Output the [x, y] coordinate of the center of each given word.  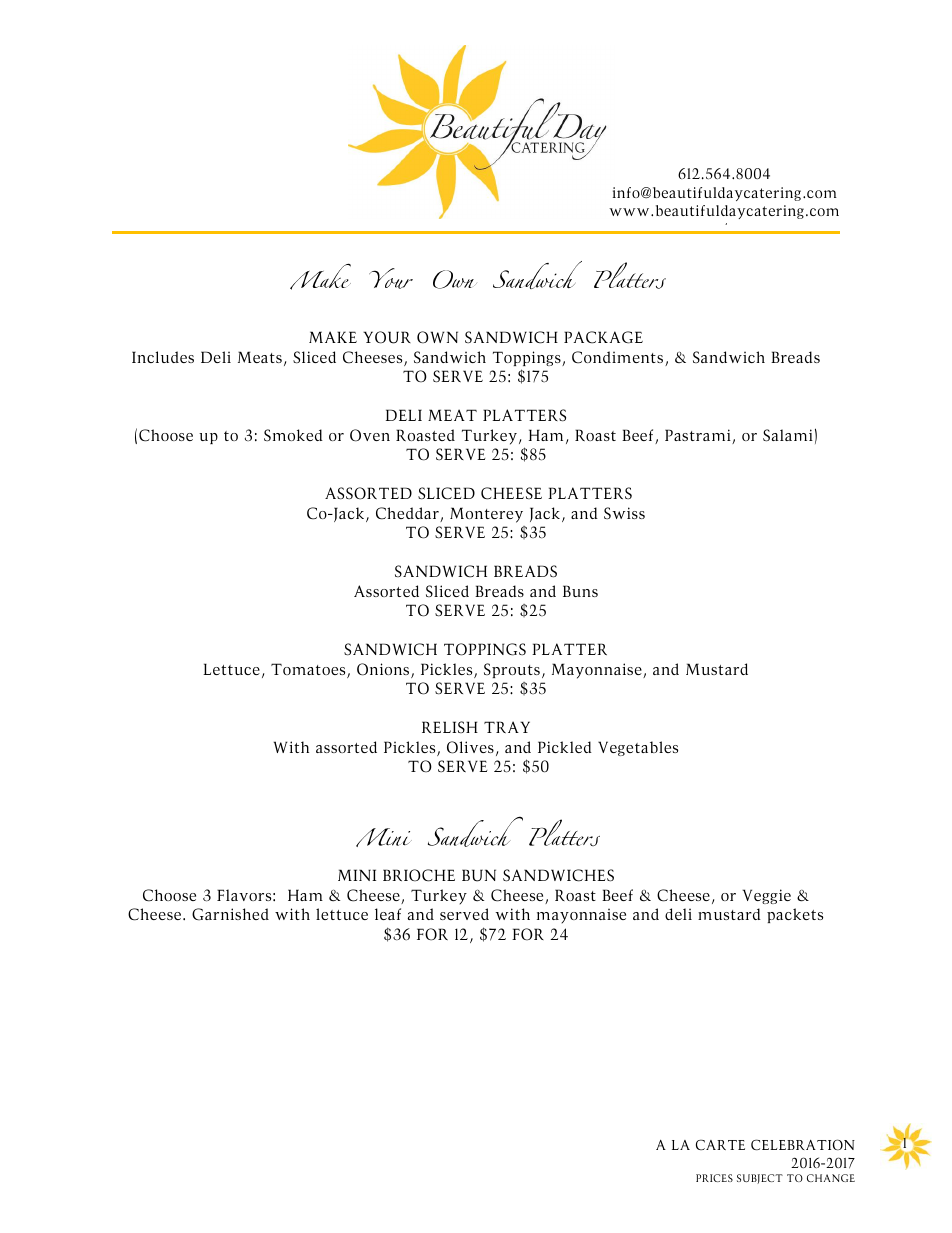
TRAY [507, 727]
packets [795, 915]
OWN [437, 337]
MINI [357, 875]
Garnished [230, 914]
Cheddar [408, 514]
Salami [788, 435]
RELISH [450, 727]
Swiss [624, 513]
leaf [388, 914]
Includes [163, 357]
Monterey [486, 515]
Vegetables [638, 748]
